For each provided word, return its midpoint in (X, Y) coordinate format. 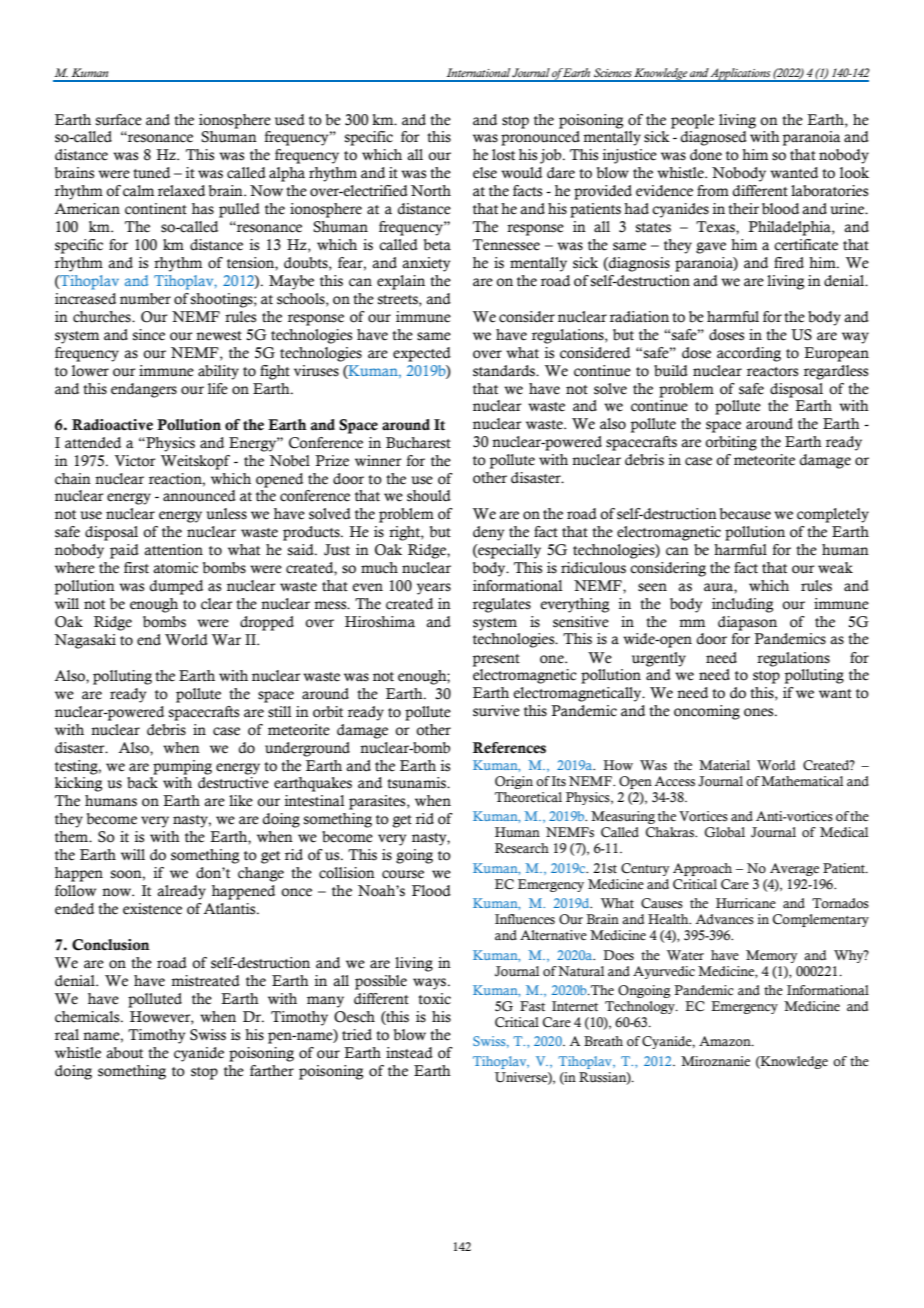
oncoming (707, 712)
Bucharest (418, 443)
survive (496, 711)
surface (119, 120)
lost (503, 155)
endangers (144, 390)
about (124, 1053)
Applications (741, 75)
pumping (182, 767)
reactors (772, 372)
